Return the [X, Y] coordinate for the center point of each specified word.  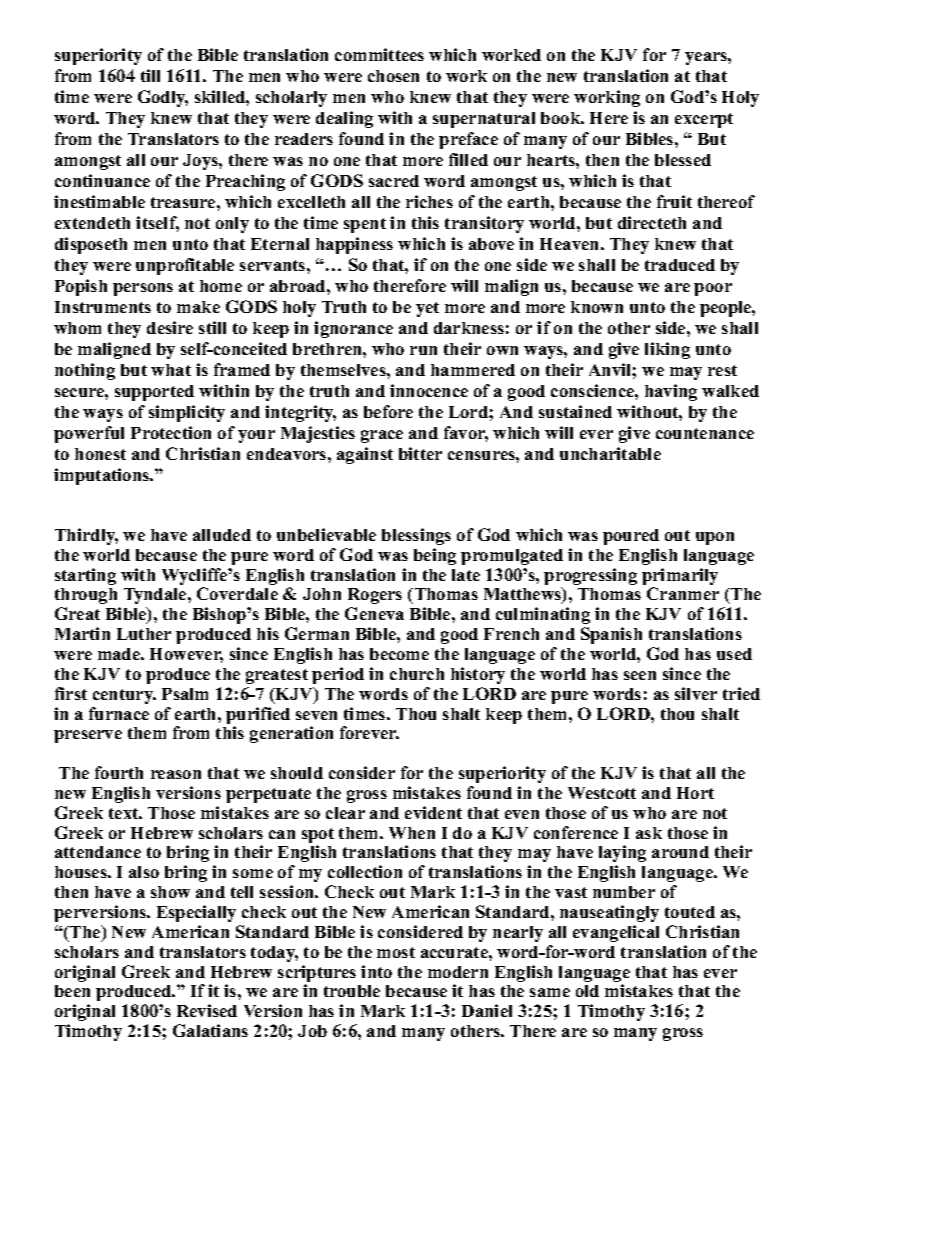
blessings [416, 536]
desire [170, 327]
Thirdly [86, 536]
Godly [163, 98]
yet [427, 309]
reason [176, 774]
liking [667, 350]
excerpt [704, 120]
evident [433, 812]
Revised [207, 1010]
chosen [393, 76]
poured [631, 537]
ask [649, 833]
